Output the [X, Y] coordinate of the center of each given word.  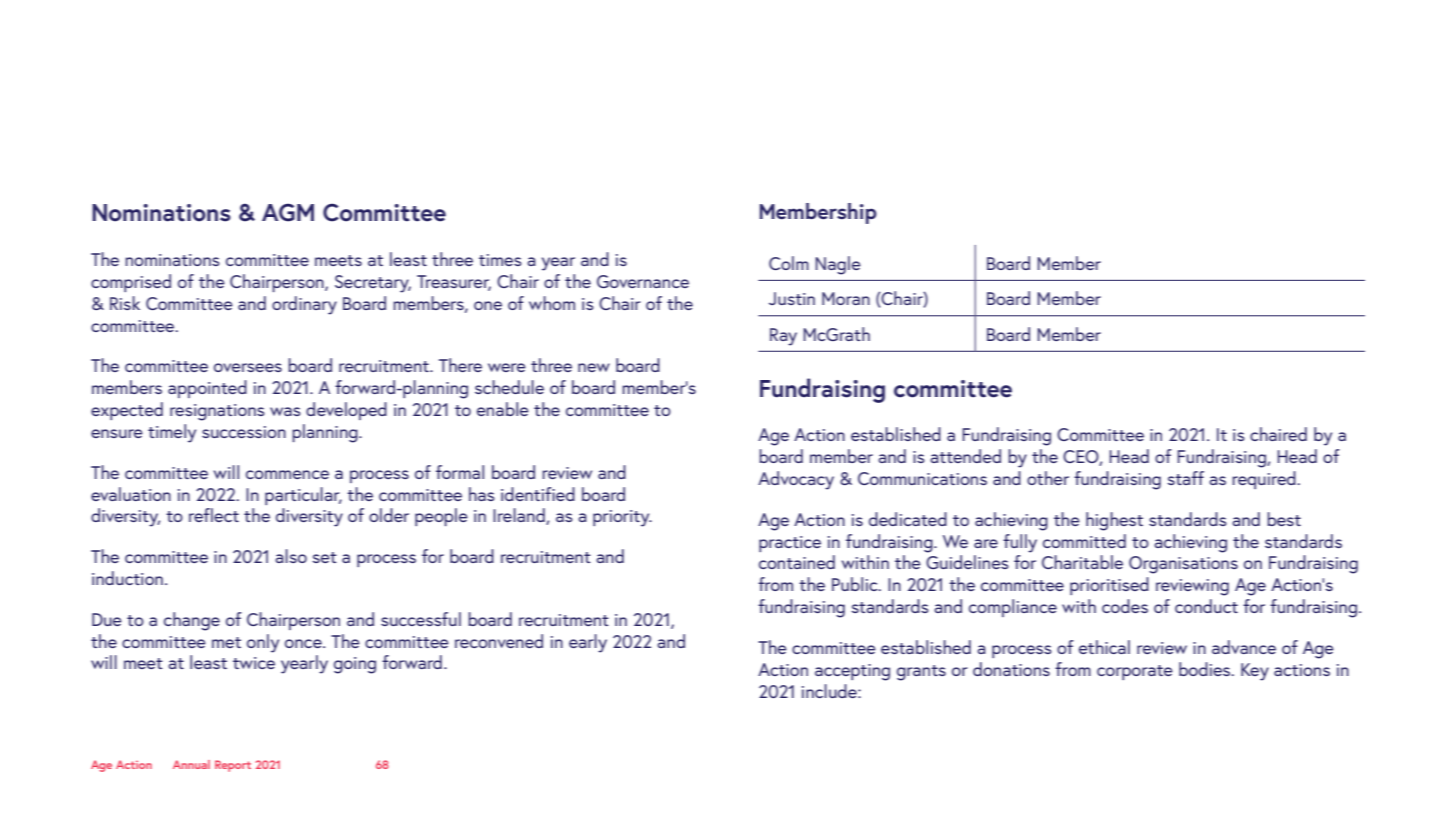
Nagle [838, 265]
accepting [852, 672]
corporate [1135, 672]
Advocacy [796, 480]
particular [303, 496]
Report [233, 766]
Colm [789, 263]
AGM [288, 212]
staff [1185, 478]
